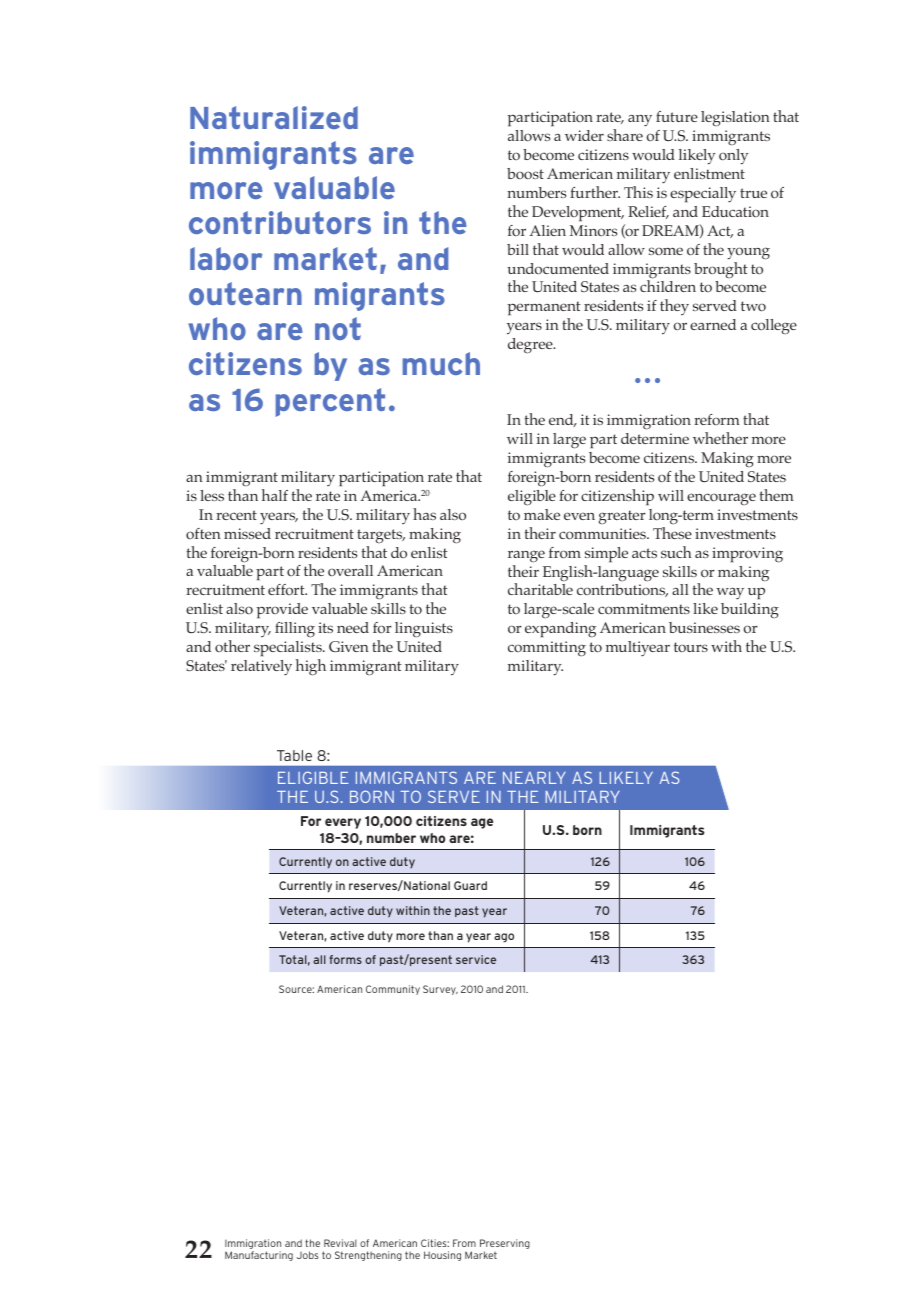  Describe the element at coordinates (525, 173) in the image. I see `boost` at that location.
